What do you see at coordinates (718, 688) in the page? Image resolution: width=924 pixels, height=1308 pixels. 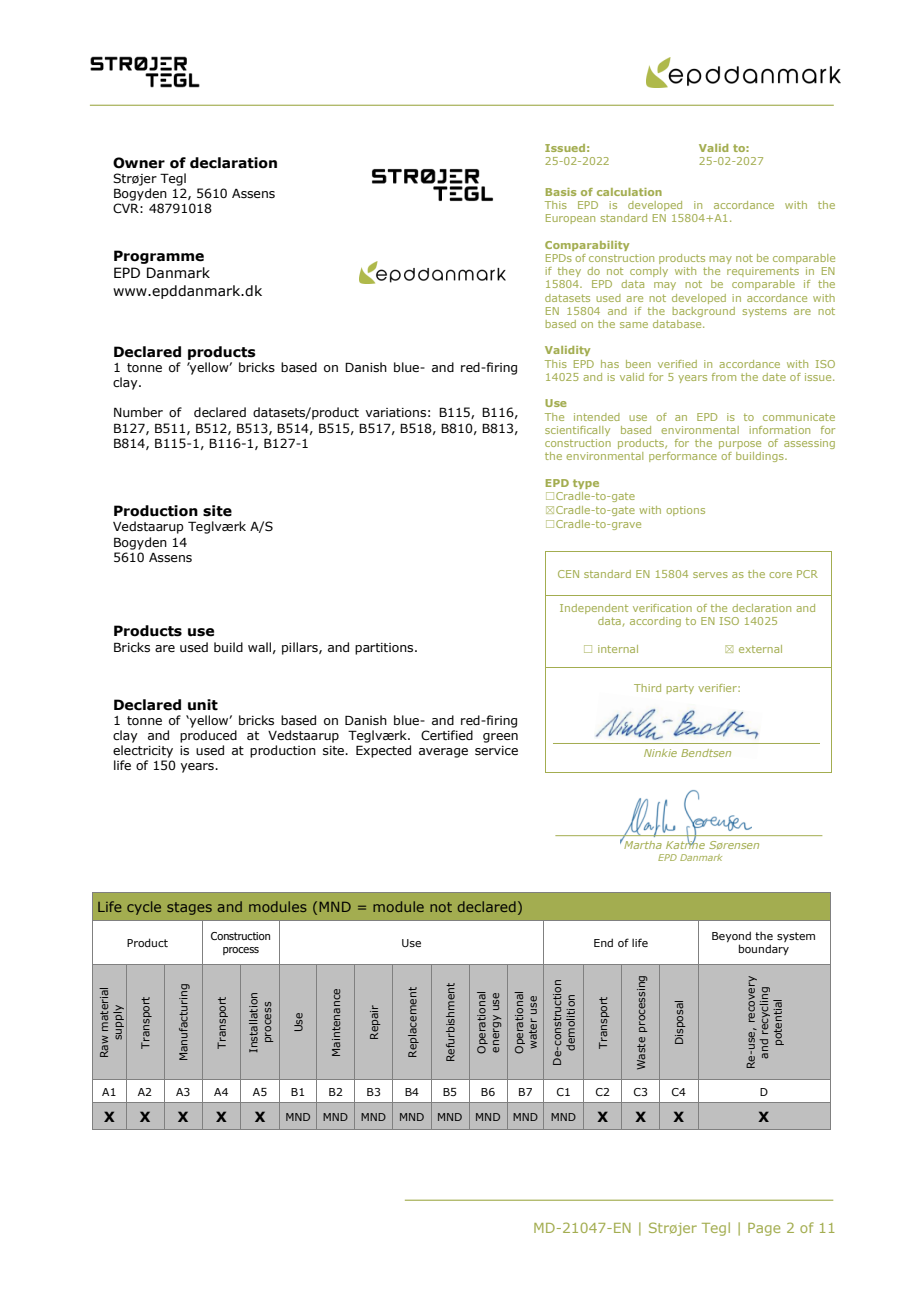 I see `verifier` at bounding box center [718, 688].
